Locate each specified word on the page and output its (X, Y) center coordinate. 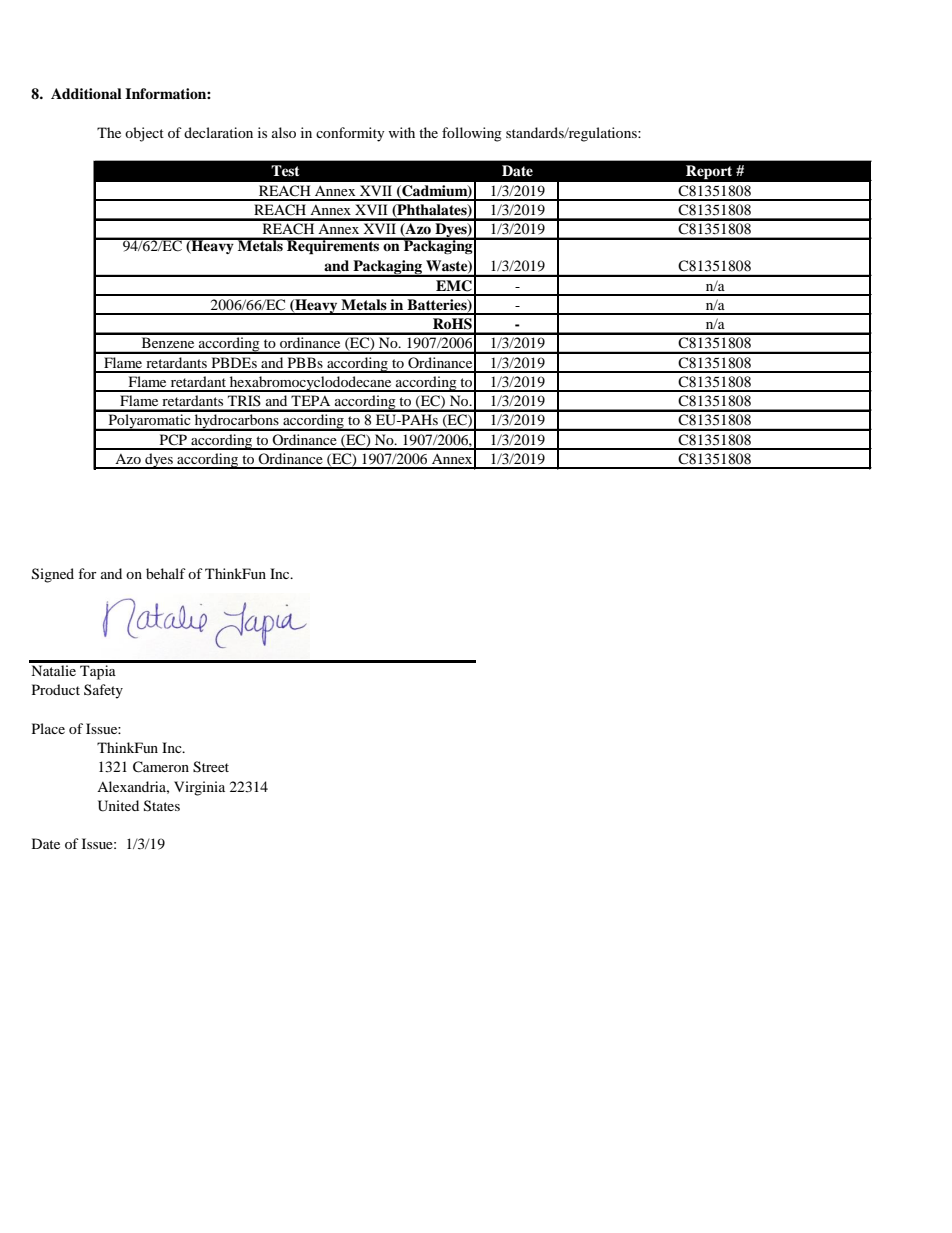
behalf (166, 573)
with (401, 132)
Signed (53, 575)
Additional (86, 93)
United (118, 806)
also (284, 132)
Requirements (333, 246)
